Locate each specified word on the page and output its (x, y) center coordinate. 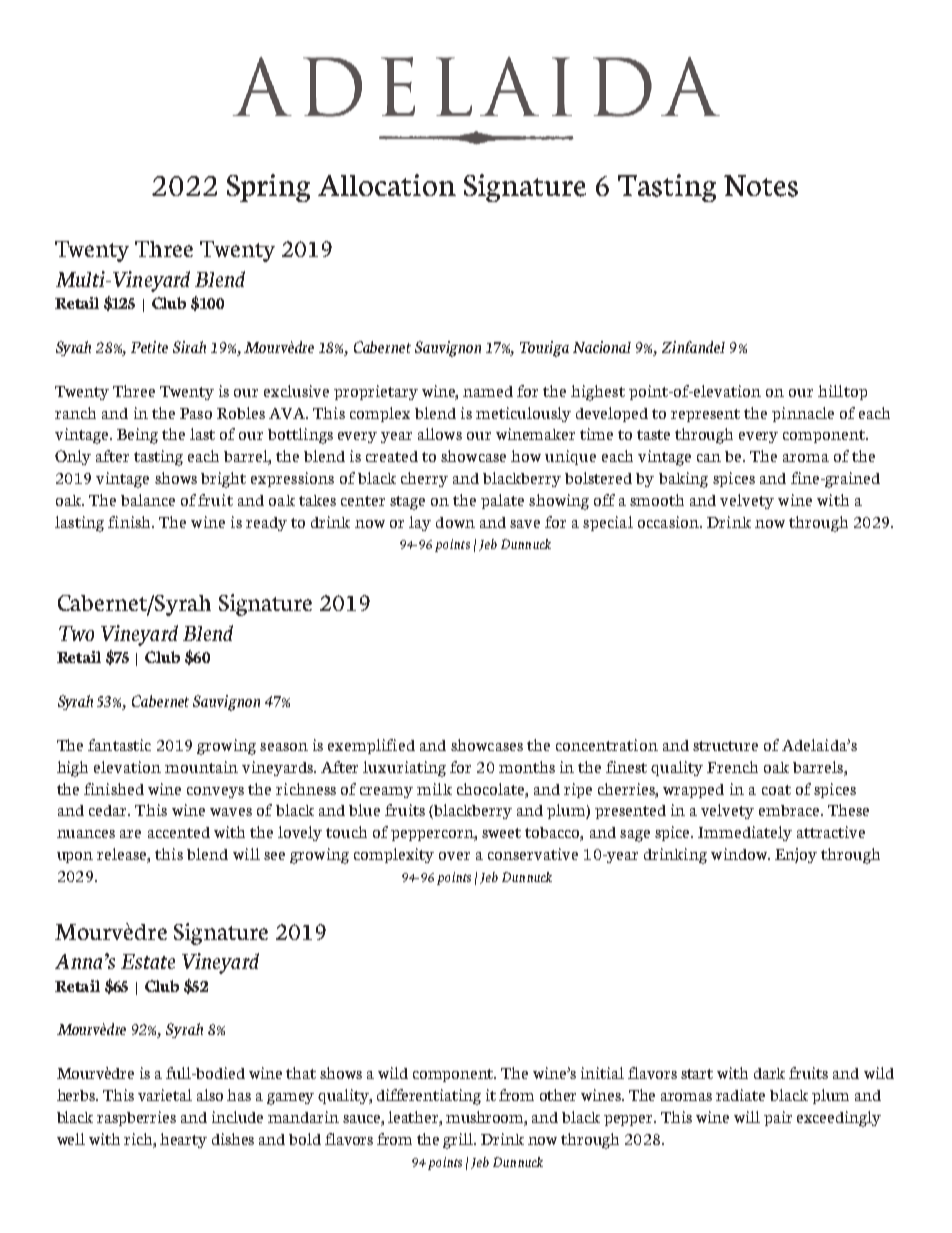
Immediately (745, 833)
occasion (669, 522)
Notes (761, 186)
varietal (165, 1095)
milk (434, 789)
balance (148, 500)
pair (778, 1118)
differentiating (429, 1097)
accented (179, 832)
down (455, 522)
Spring (268, 188)
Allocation (387, 185)
